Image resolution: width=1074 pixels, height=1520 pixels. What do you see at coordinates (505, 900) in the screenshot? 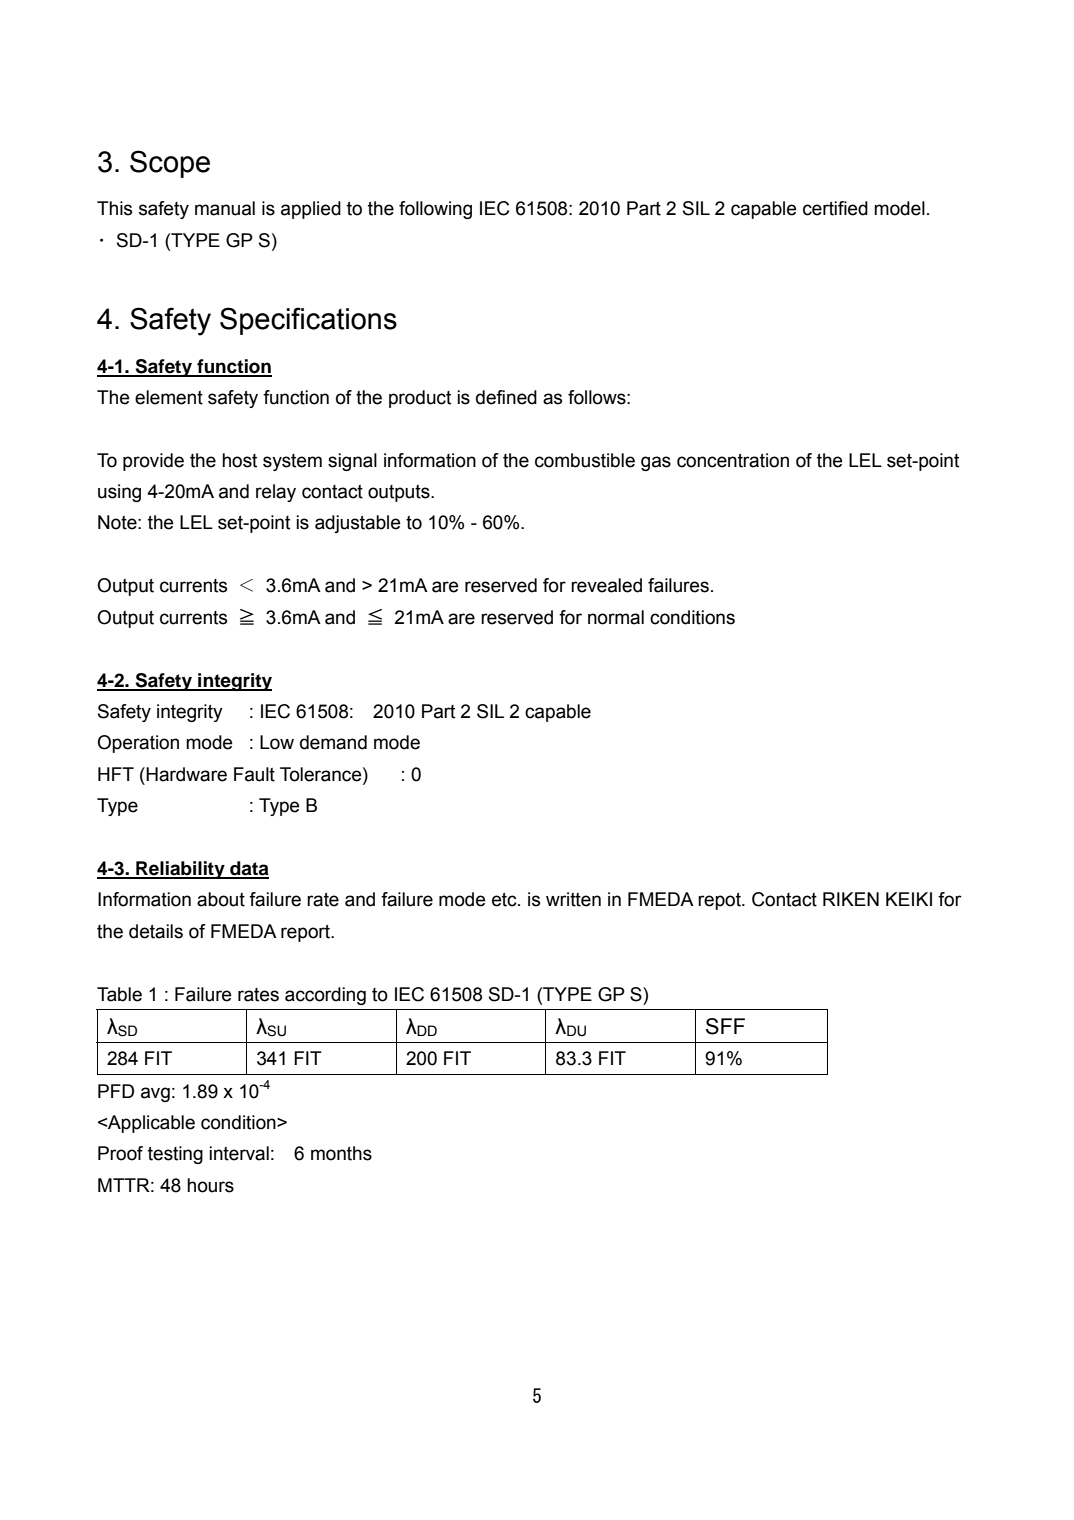
I see `etc` at bounding box center [505, 900].
